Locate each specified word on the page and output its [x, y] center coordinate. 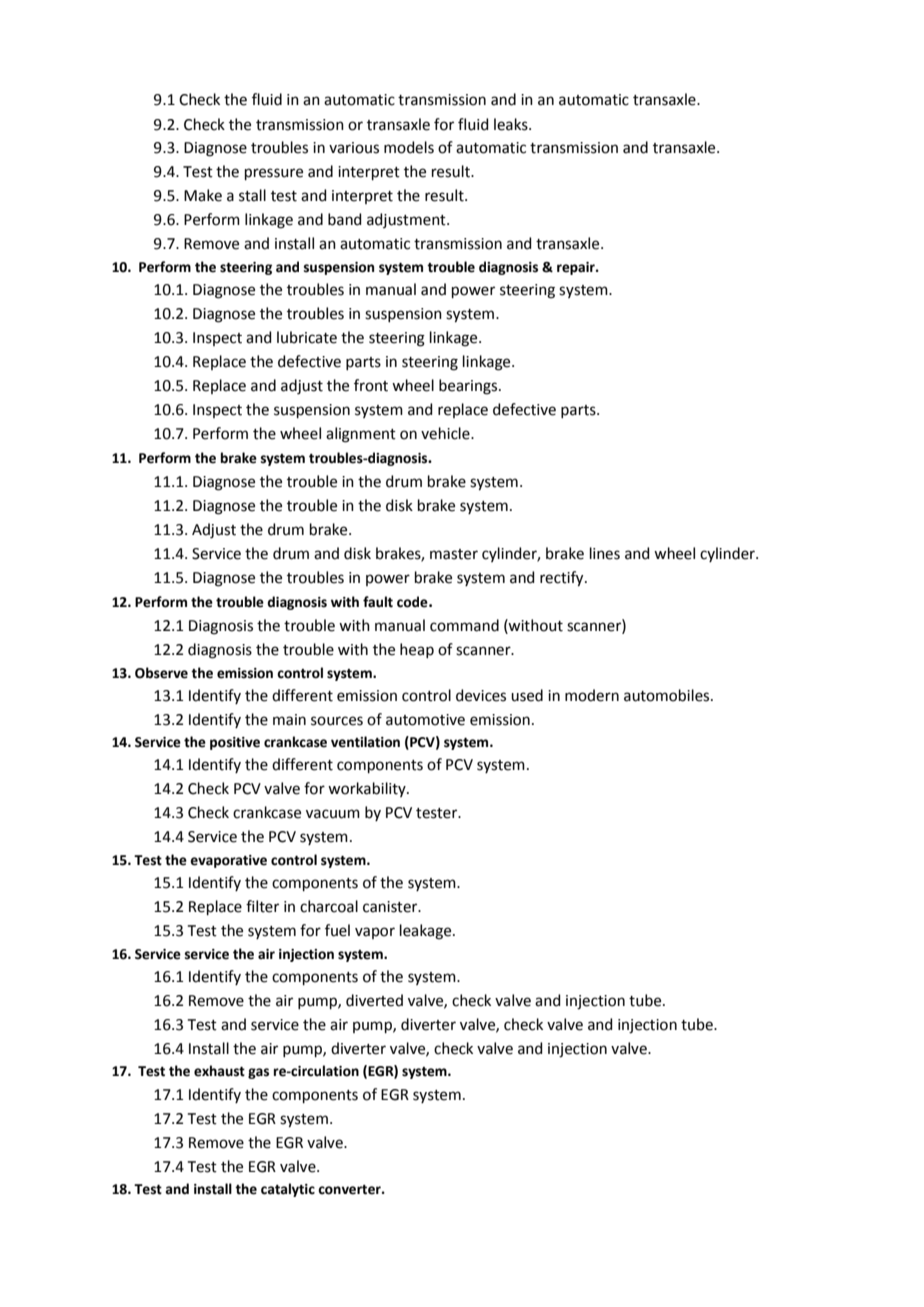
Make [203, 195]
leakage [427, 932]
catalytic [288, 1190]
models [409, 147]
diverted [374, 1000]
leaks [512, 124]
